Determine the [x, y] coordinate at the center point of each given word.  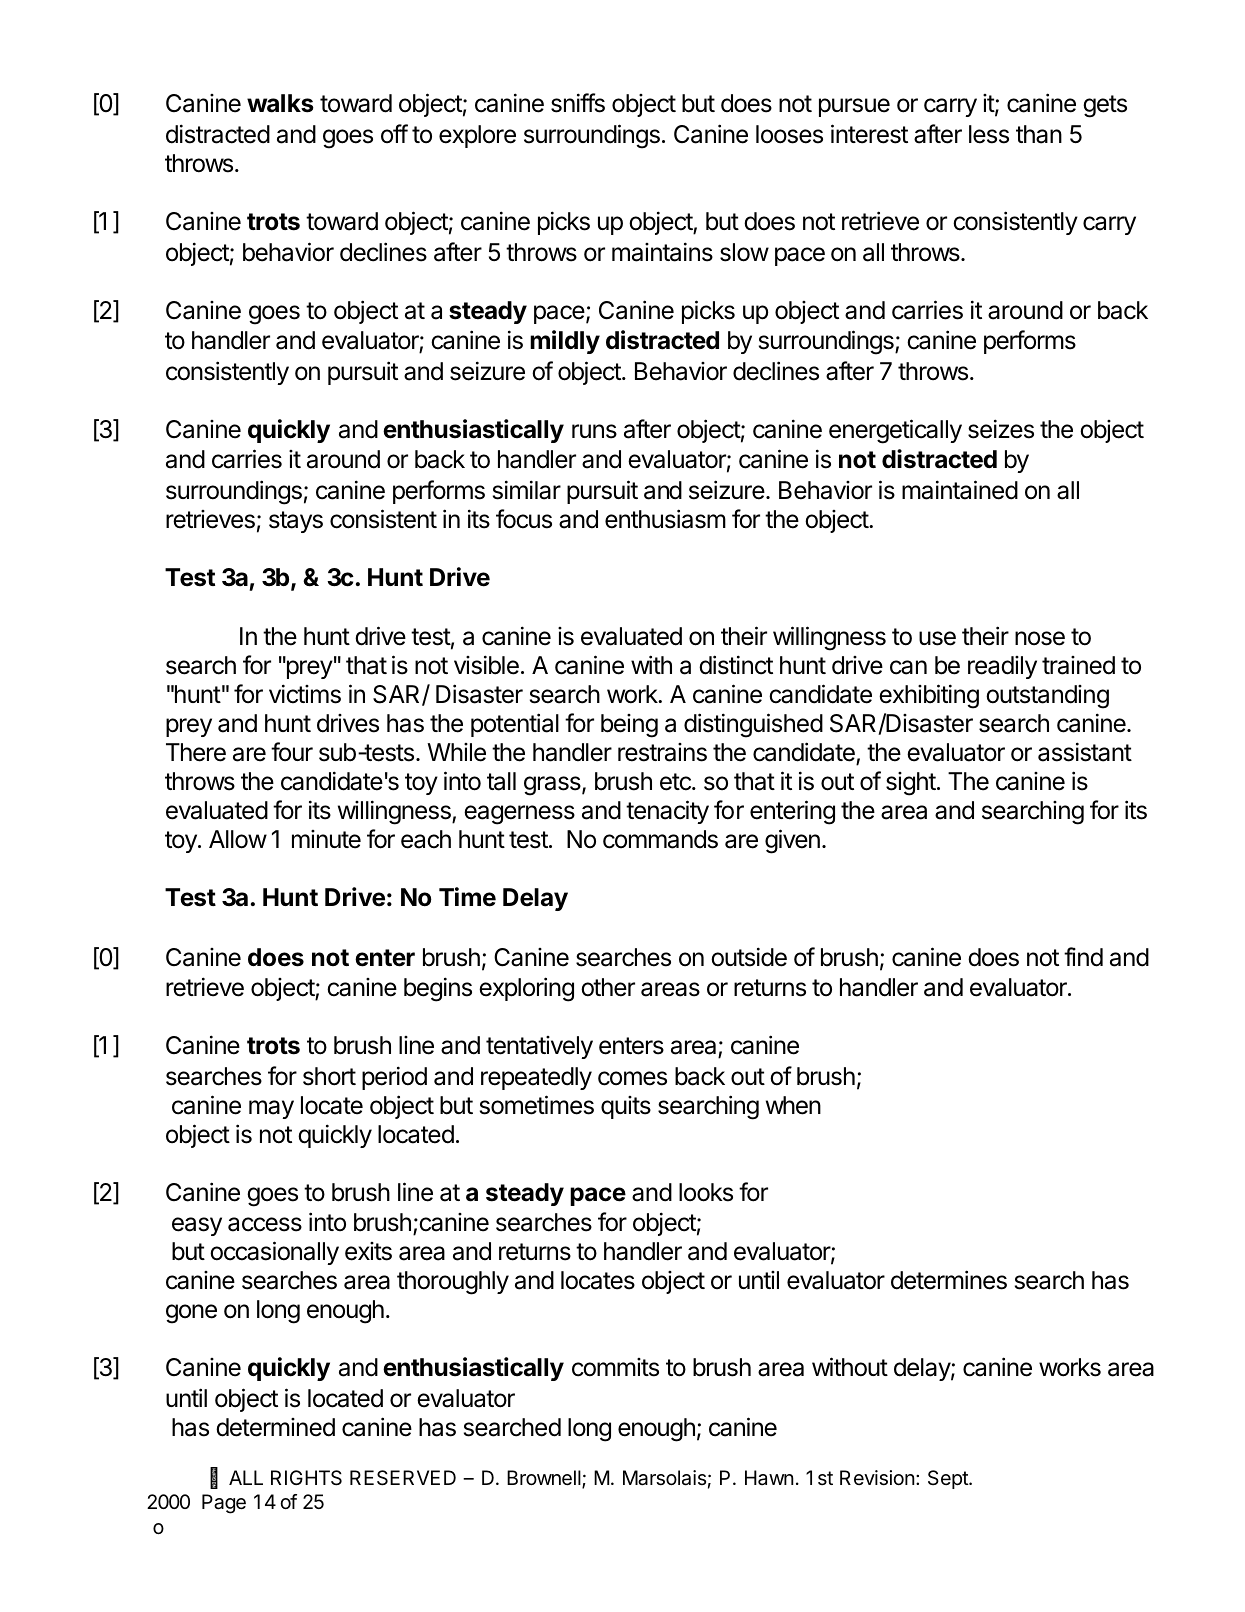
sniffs [578, 103]
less [989, 134]
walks [280, 103]
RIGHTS [306, 1478]
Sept [949, 1479]
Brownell [545, 1479]
